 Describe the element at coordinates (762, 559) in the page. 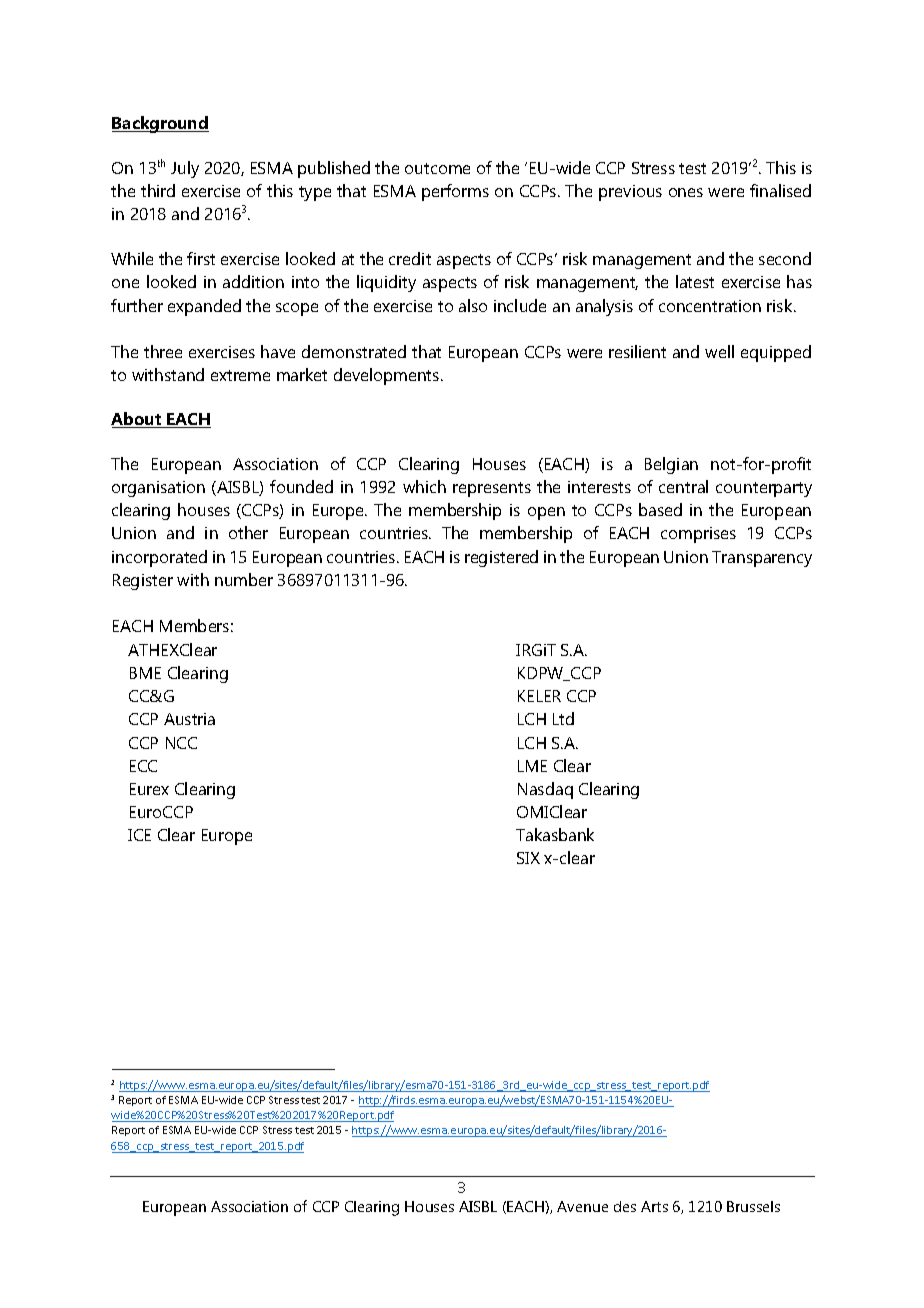

I see `Transparency` at that location.
